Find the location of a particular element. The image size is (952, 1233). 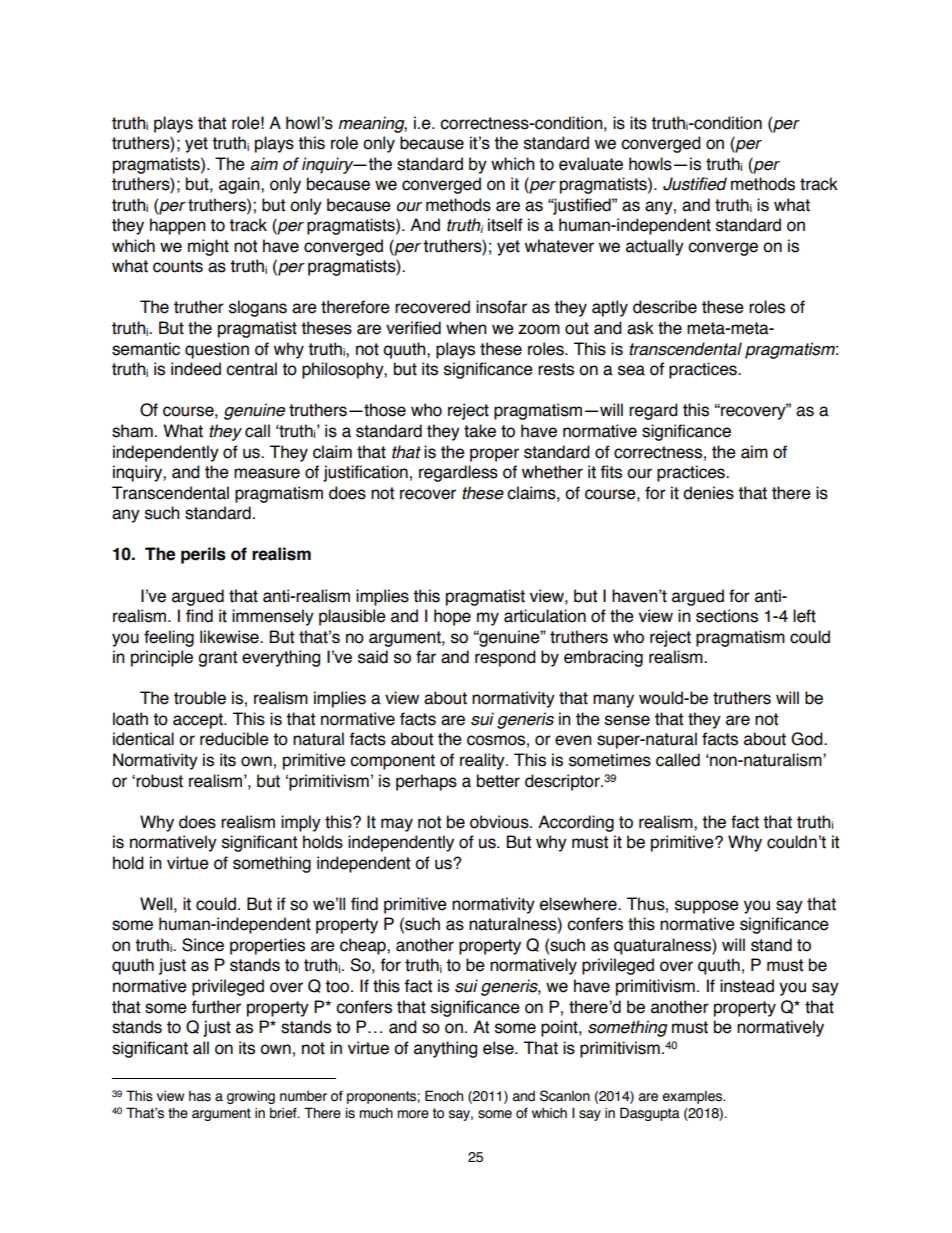

has is located at coordinates (200, 1096).
